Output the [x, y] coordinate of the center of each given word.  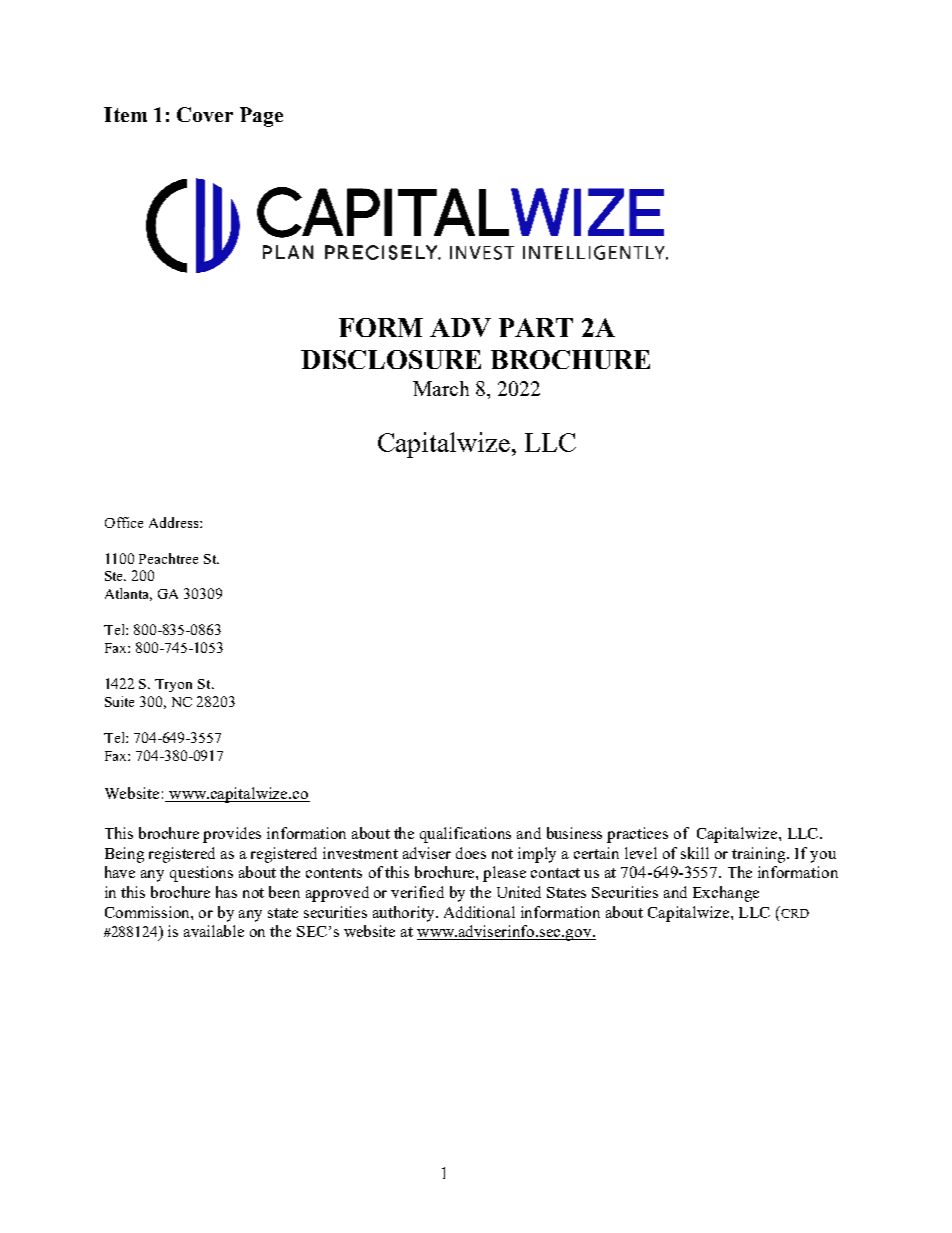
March [441, 388]
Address [175, 522]
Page [261, 117]
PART [536, 327]
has [226, 892]
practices [637, 835]
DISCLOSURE [391, 359]
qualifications [465, 835]
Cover [205, 114]
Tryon [173, 685]
